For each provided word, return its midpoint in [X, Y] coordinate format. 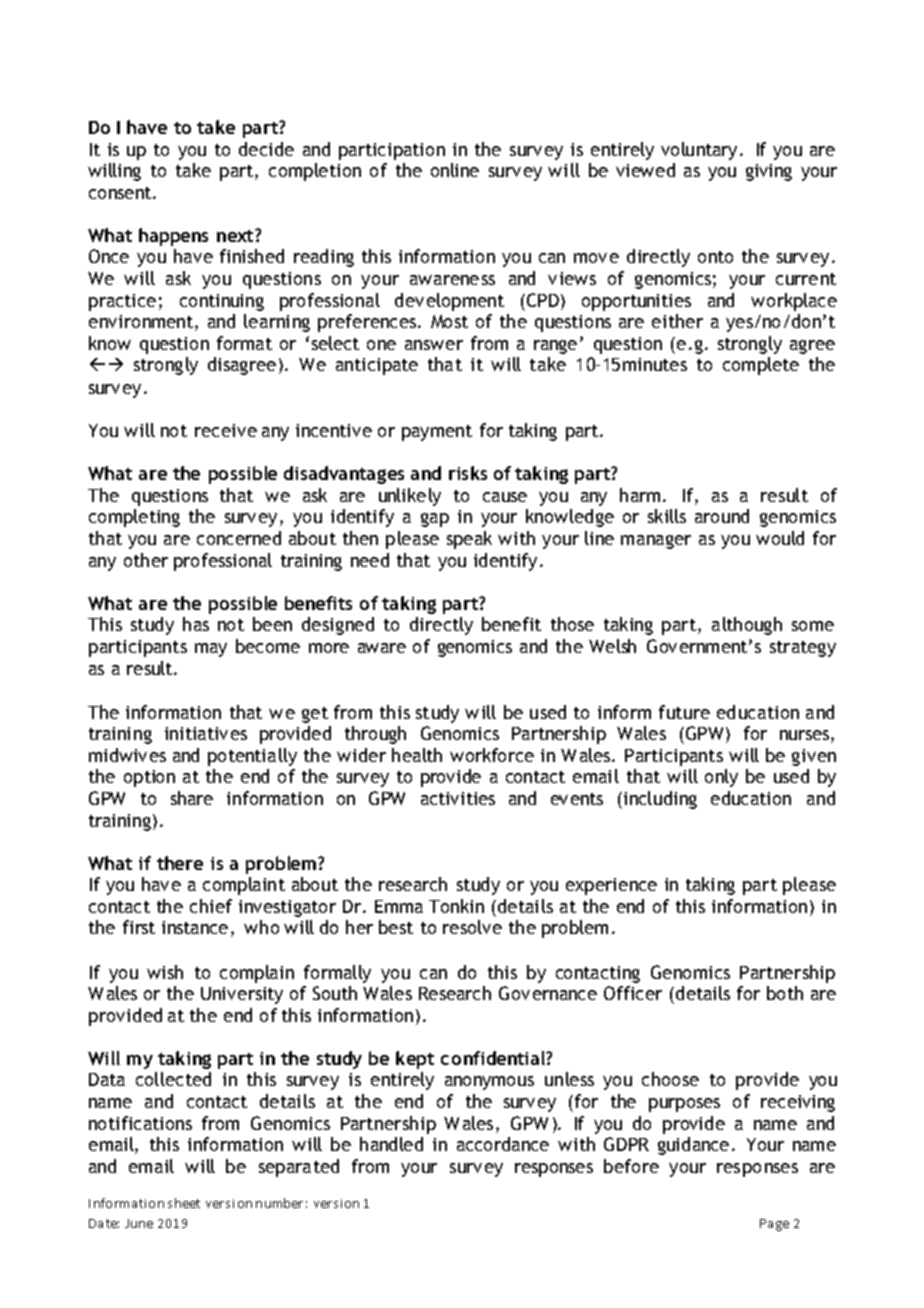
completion [315, 172]
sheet [184, 1203]
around [722, 516]
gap [435, 520]
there [180, 863]
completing [134, 518]
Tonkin [456, 906]
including [660, 800]
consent [121, 193]
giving [769, 172]
